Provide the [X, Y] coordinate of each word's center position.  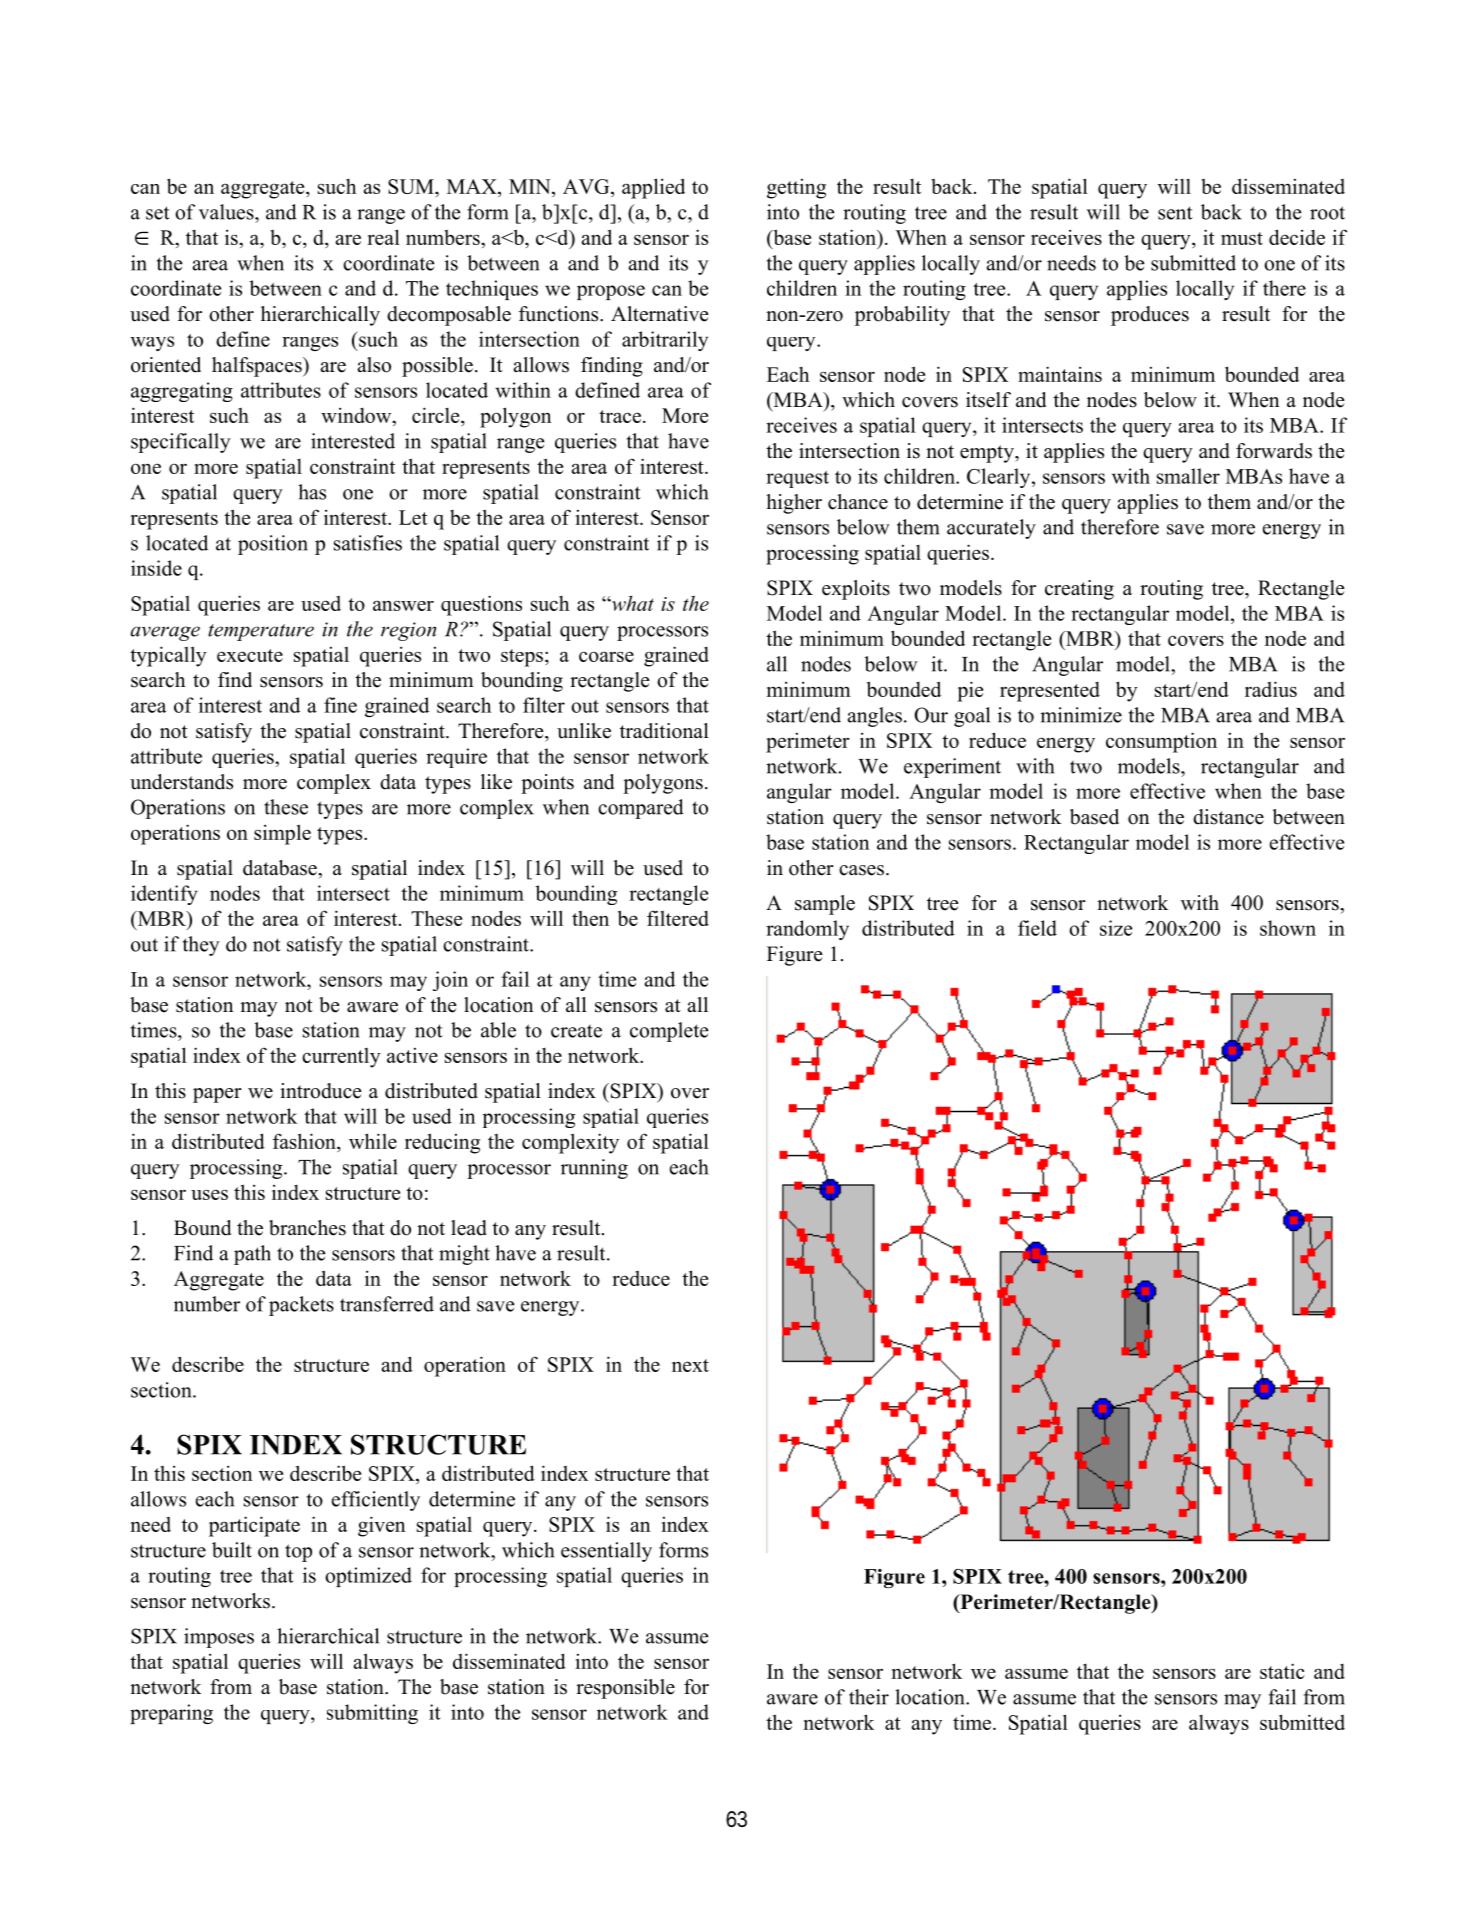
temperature [261, 632]
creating [1079, 590]
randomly [807, 930]
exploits [856, 590]
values [227, 212]
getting [796, 189]
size [1116, 928]
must [1242, 238]
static [1282, 1671]
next [690, 1365]
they [201, 946]
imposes [219, 1638]
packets [301, 1306]
